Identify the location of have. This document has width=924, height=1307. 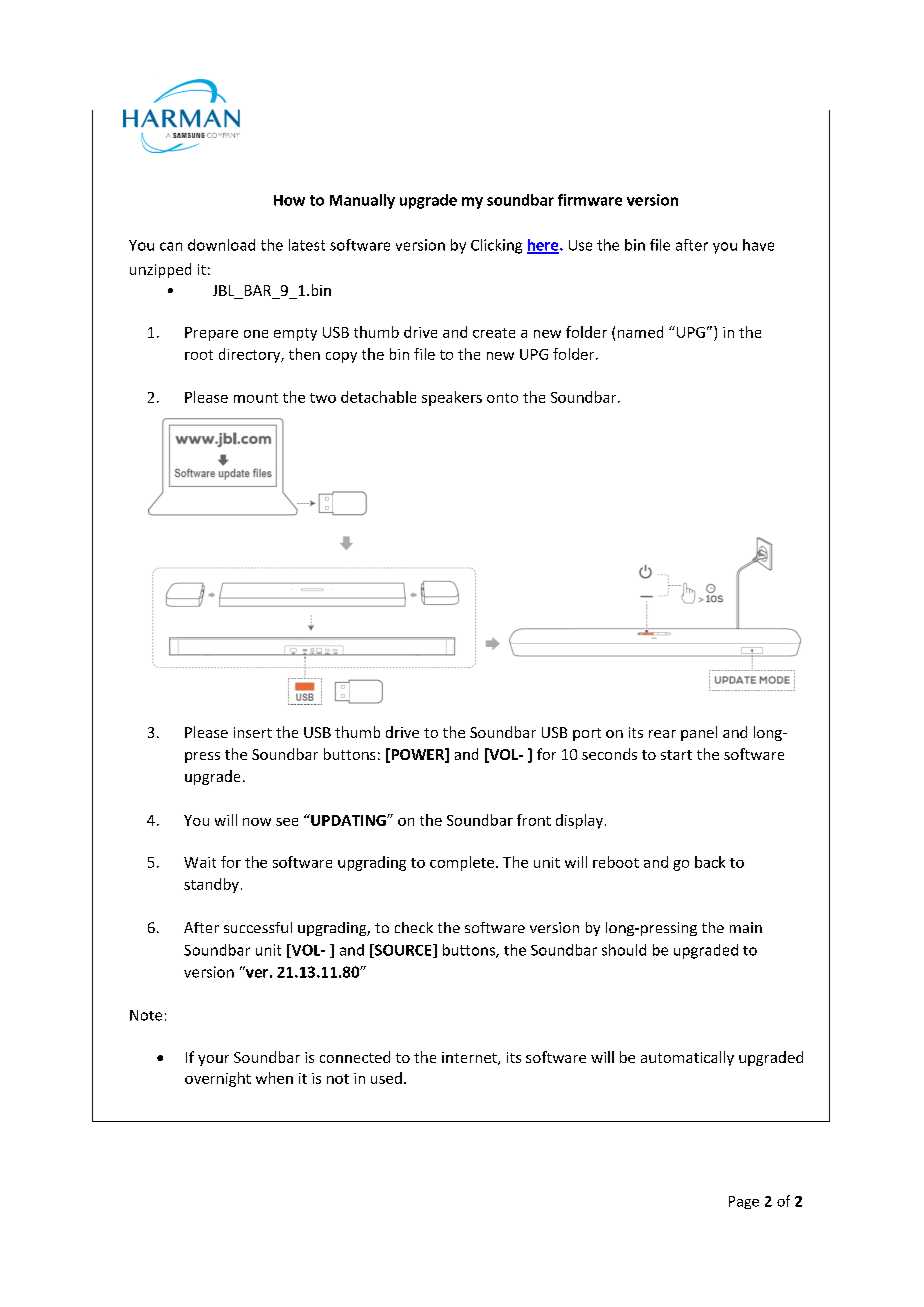
(758, 245).
